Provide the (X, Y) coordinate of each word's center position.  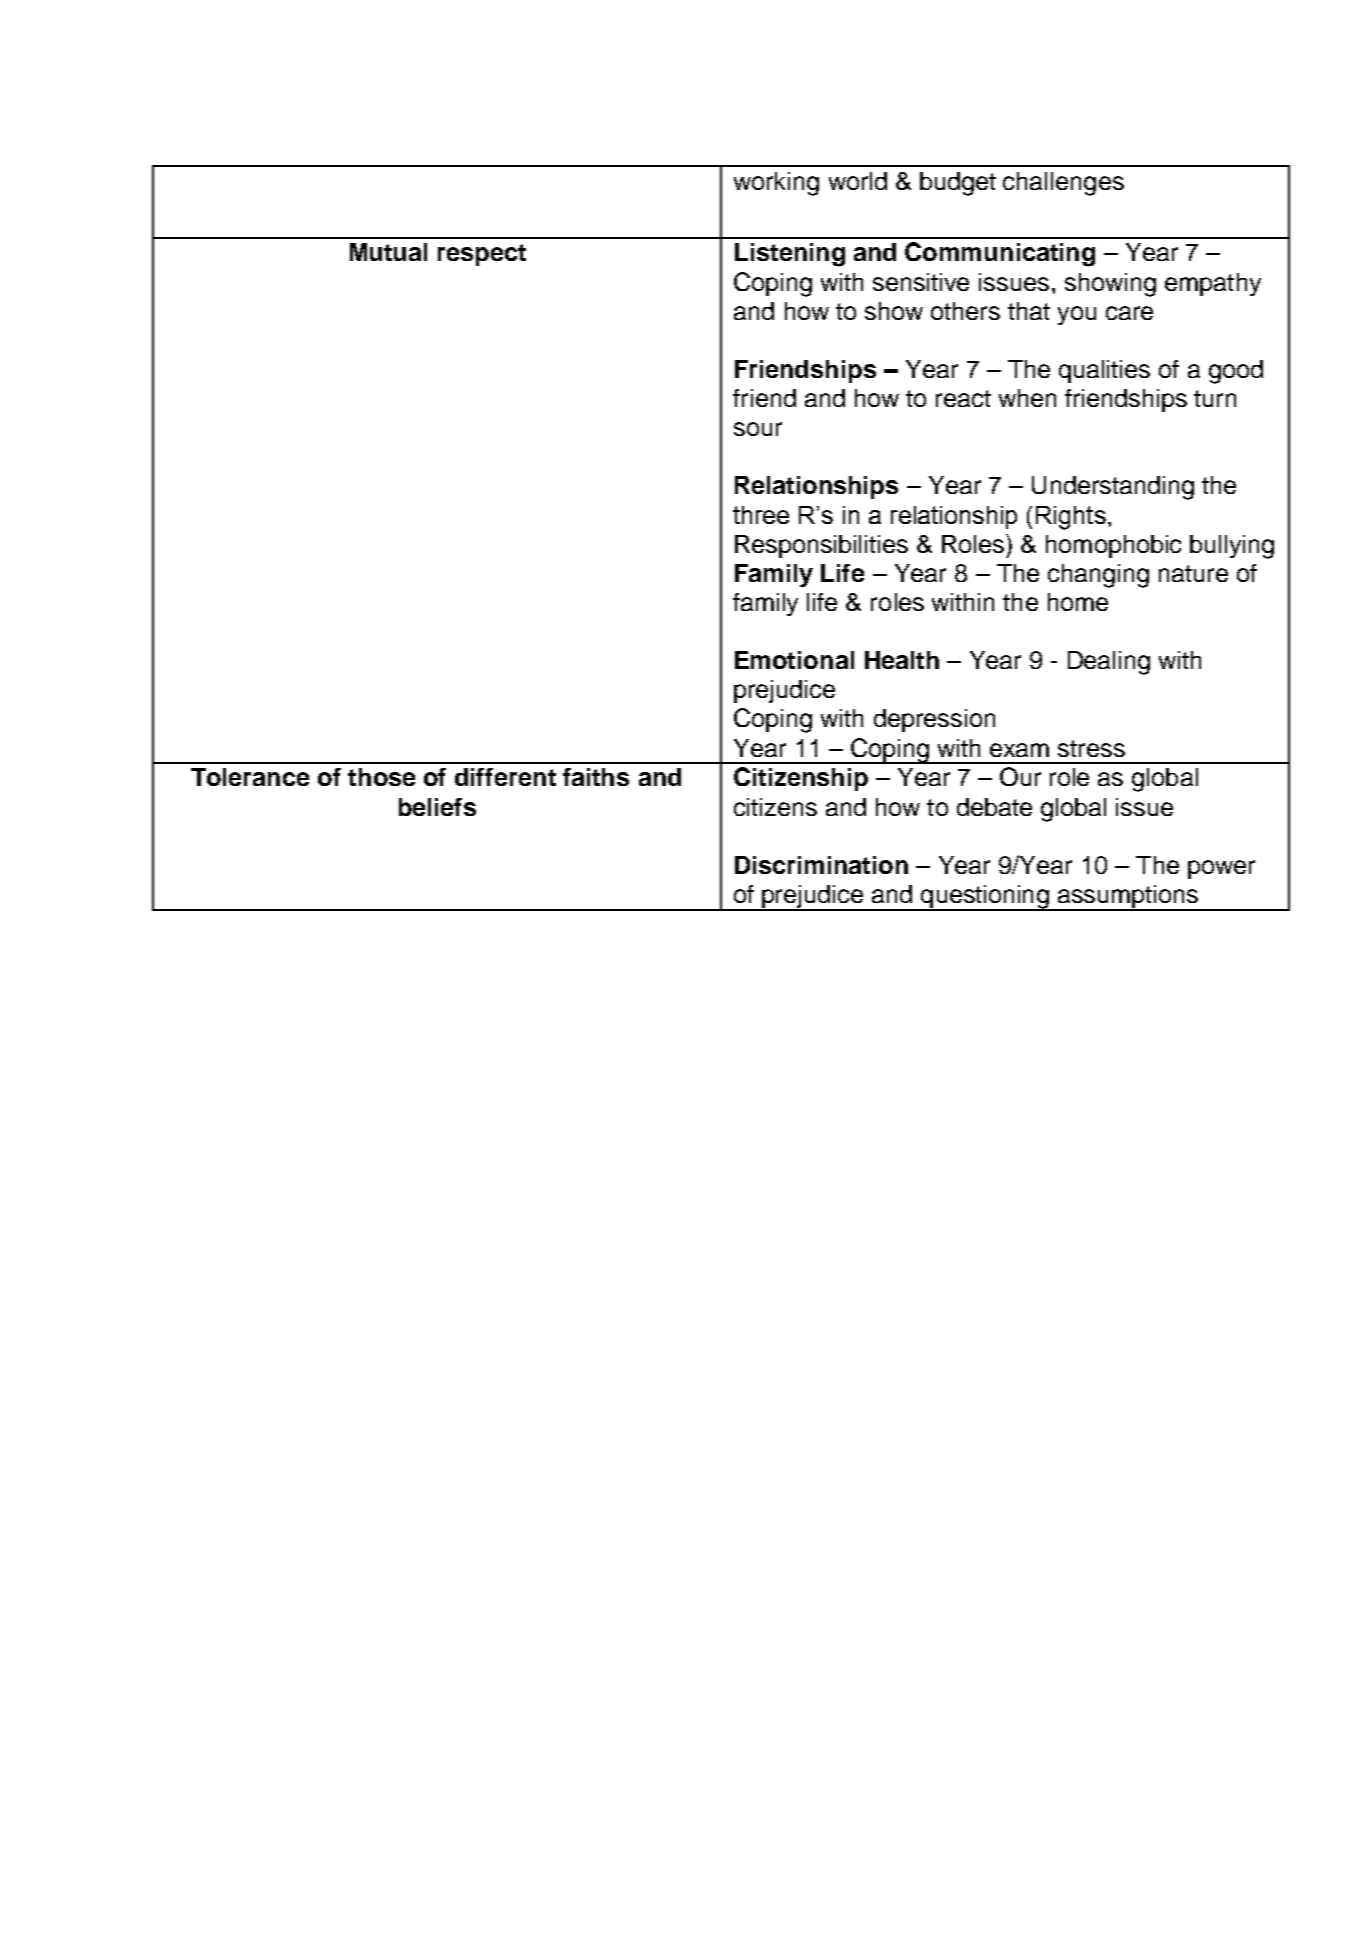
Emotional (794, 660)
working (776, 184)
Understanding (1113, 488)
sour (758, 429)
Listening (790, 255)
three (761, 515)
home (1078, 602)
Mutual (388, 252)
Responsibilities (821, 546)
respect (482, 255)
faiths (596, 777)
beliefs (437, 807)
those (381, 777)
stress (1091, 748)
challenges (1063, 184)
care (1129, 313)
